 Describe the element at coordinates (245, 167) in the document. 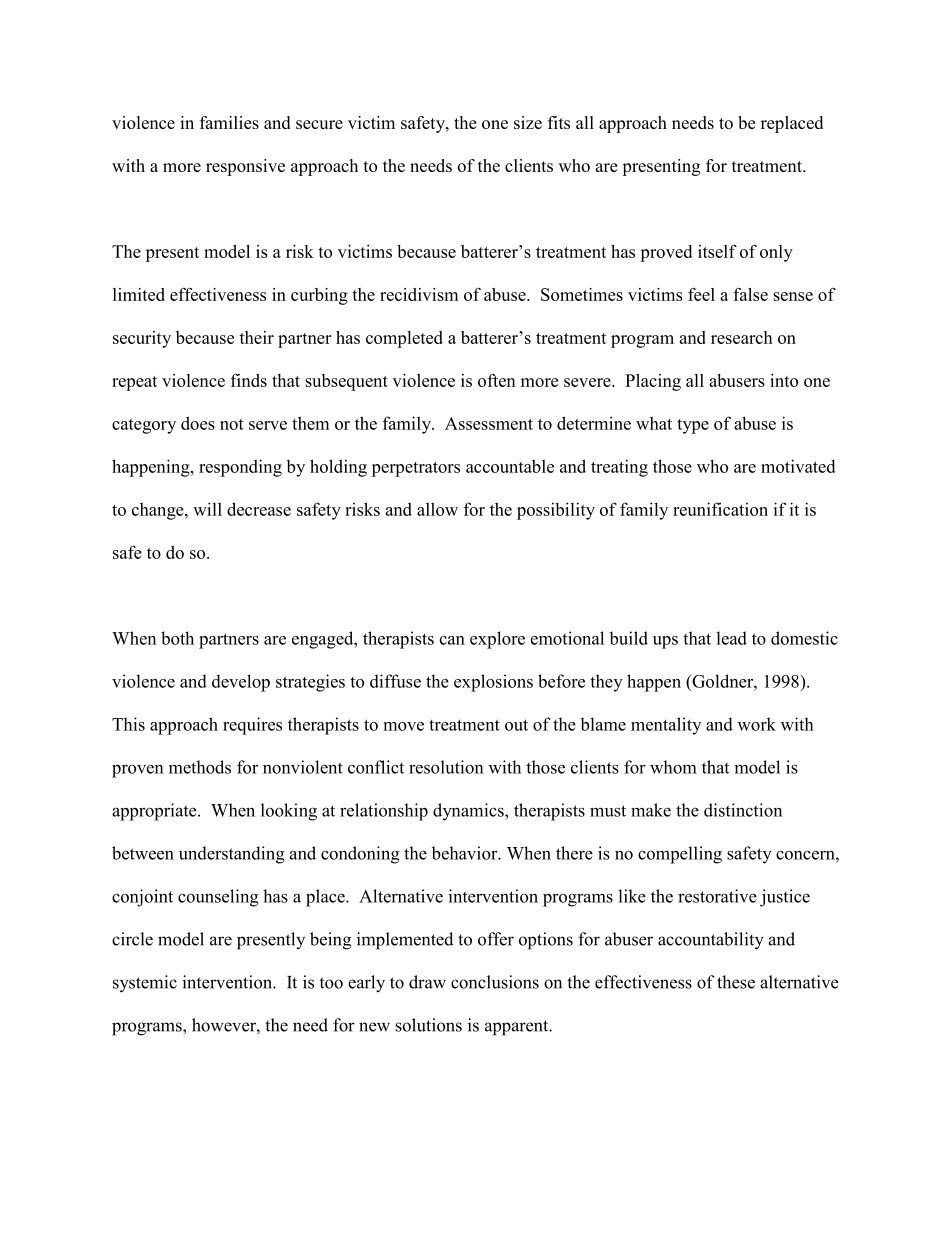

I see `responsive` at that location.
